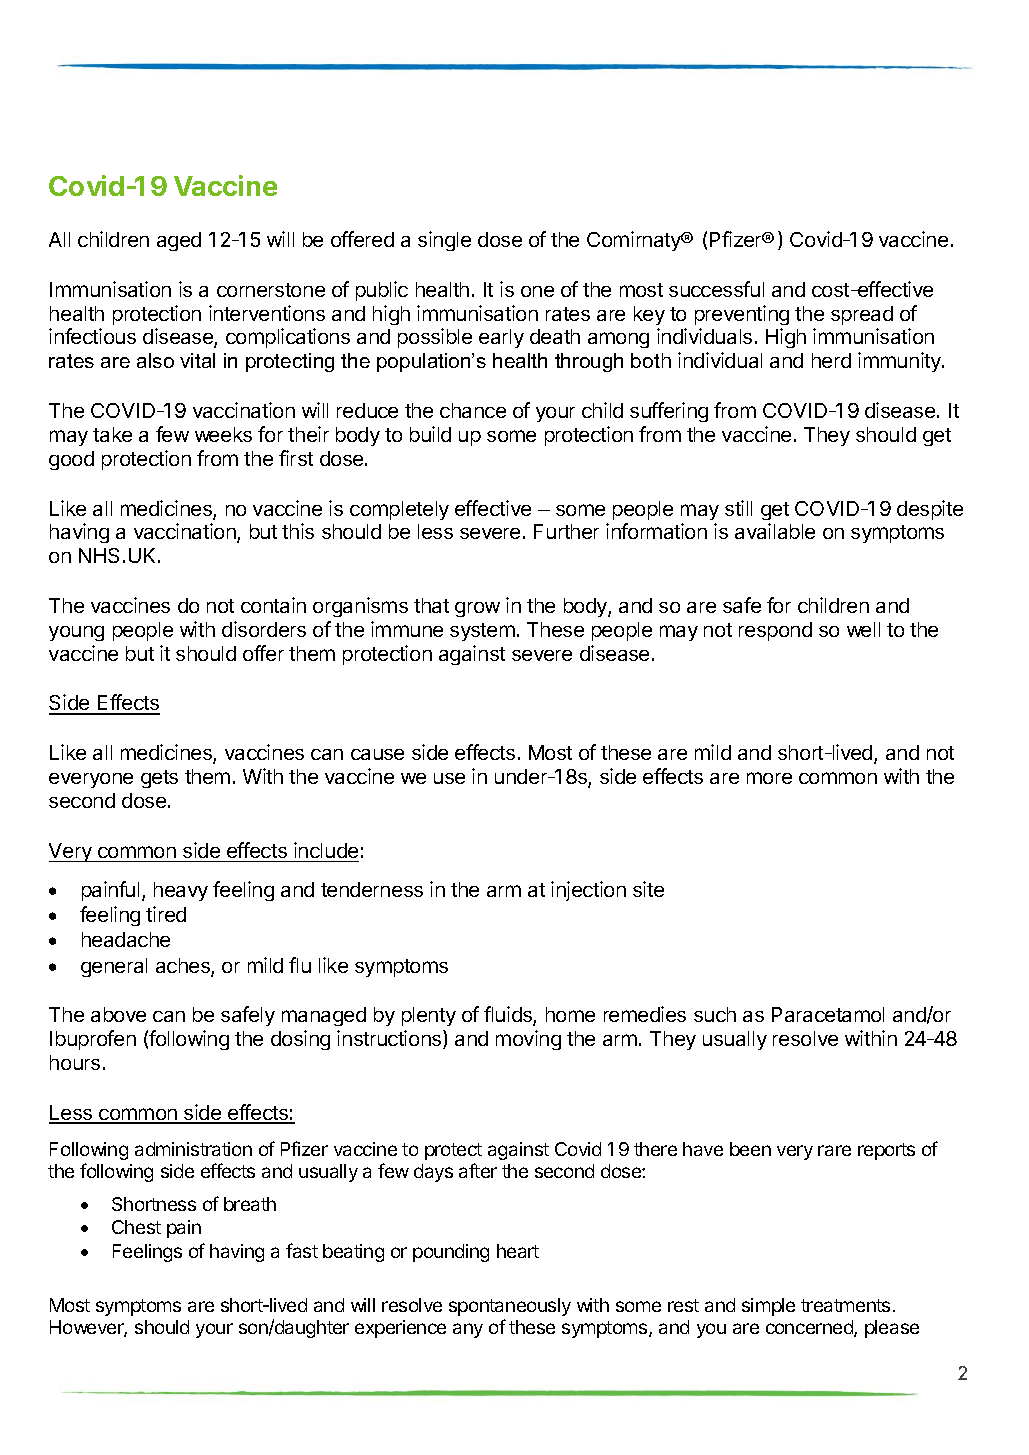 This screenshot has height=1455, width=1029. Describe the element at coordinates (828, 1014) in the screenshot. I see `Paracetamol` at that location.
